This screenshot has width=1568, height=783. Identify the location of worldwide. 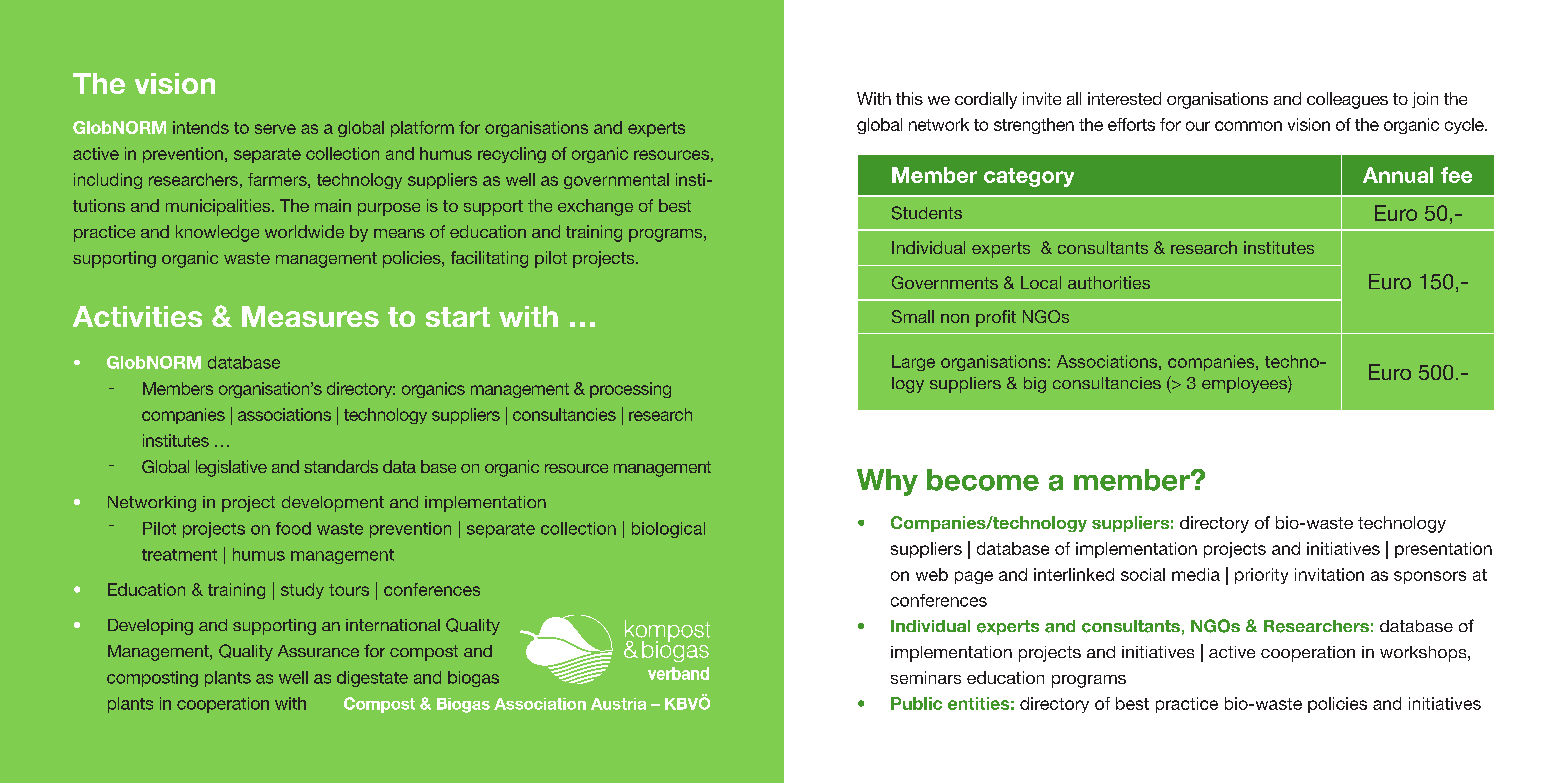
(304, 231).
